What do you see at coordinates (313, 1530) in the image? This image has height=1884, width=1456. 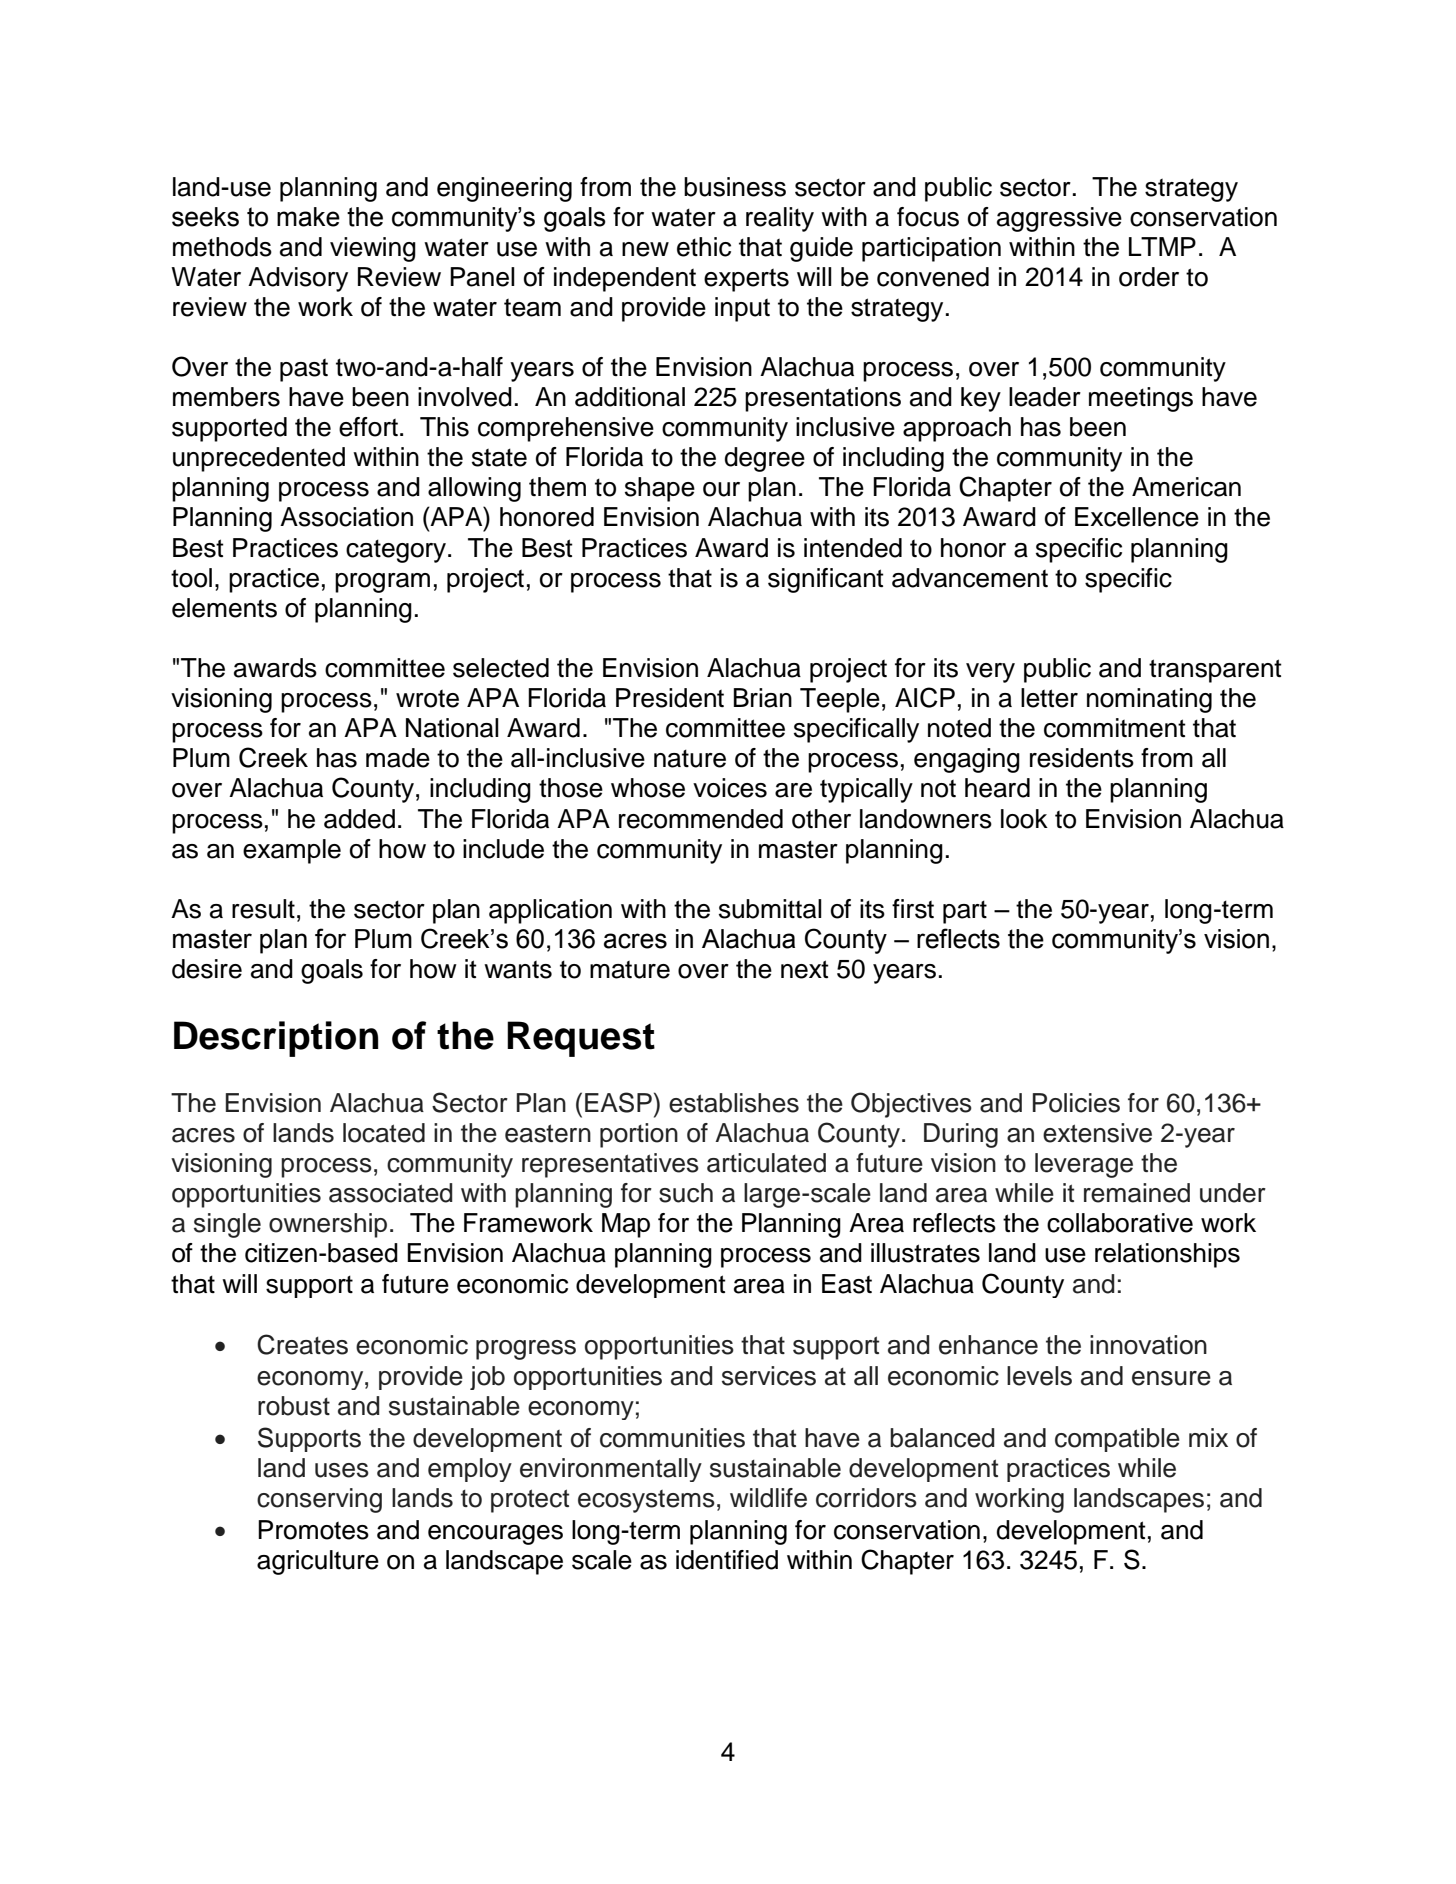 I see `Promotes` at bounding box center [313, 1530].
